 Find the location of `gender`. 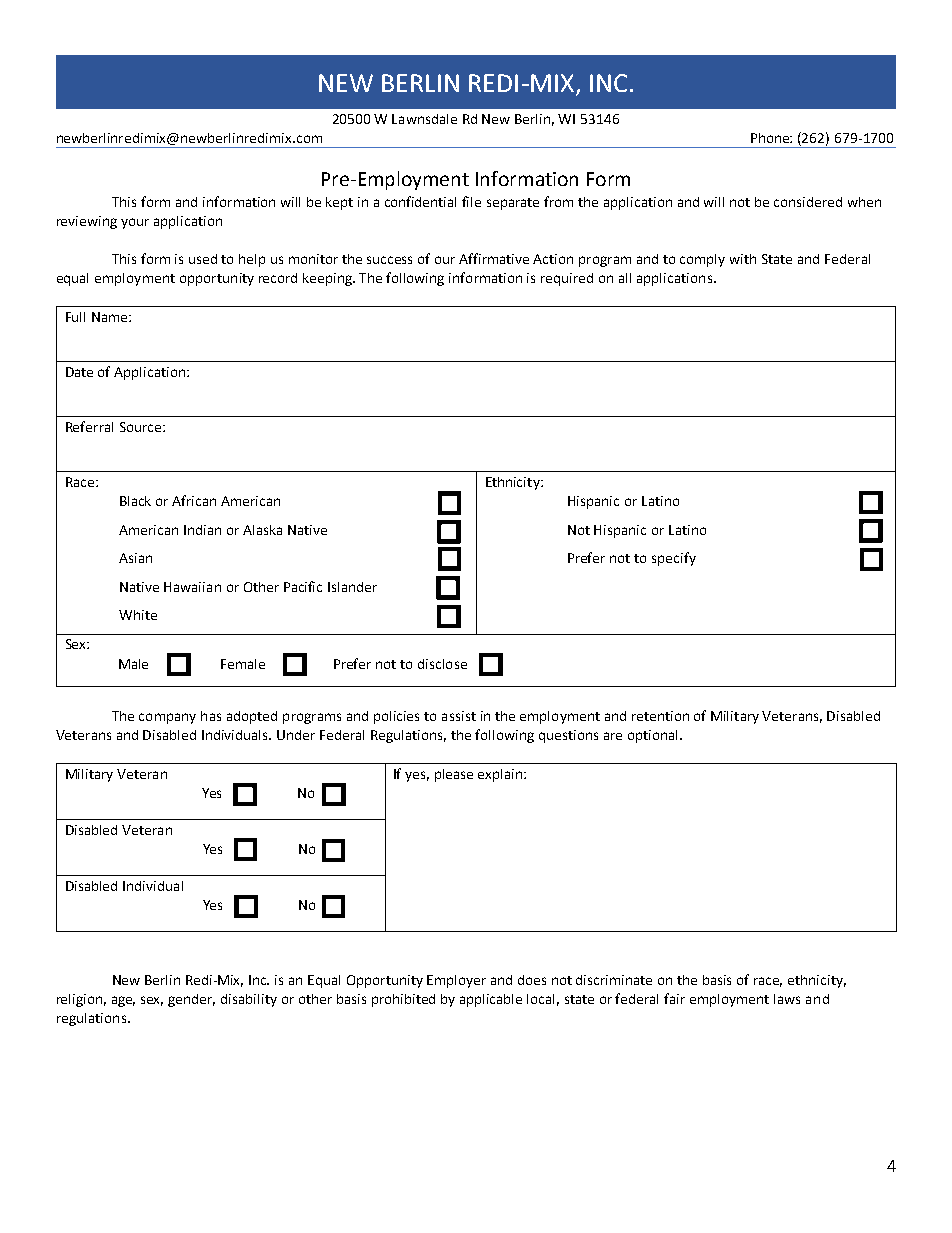

gender is located at coordinates (191, 1000).
